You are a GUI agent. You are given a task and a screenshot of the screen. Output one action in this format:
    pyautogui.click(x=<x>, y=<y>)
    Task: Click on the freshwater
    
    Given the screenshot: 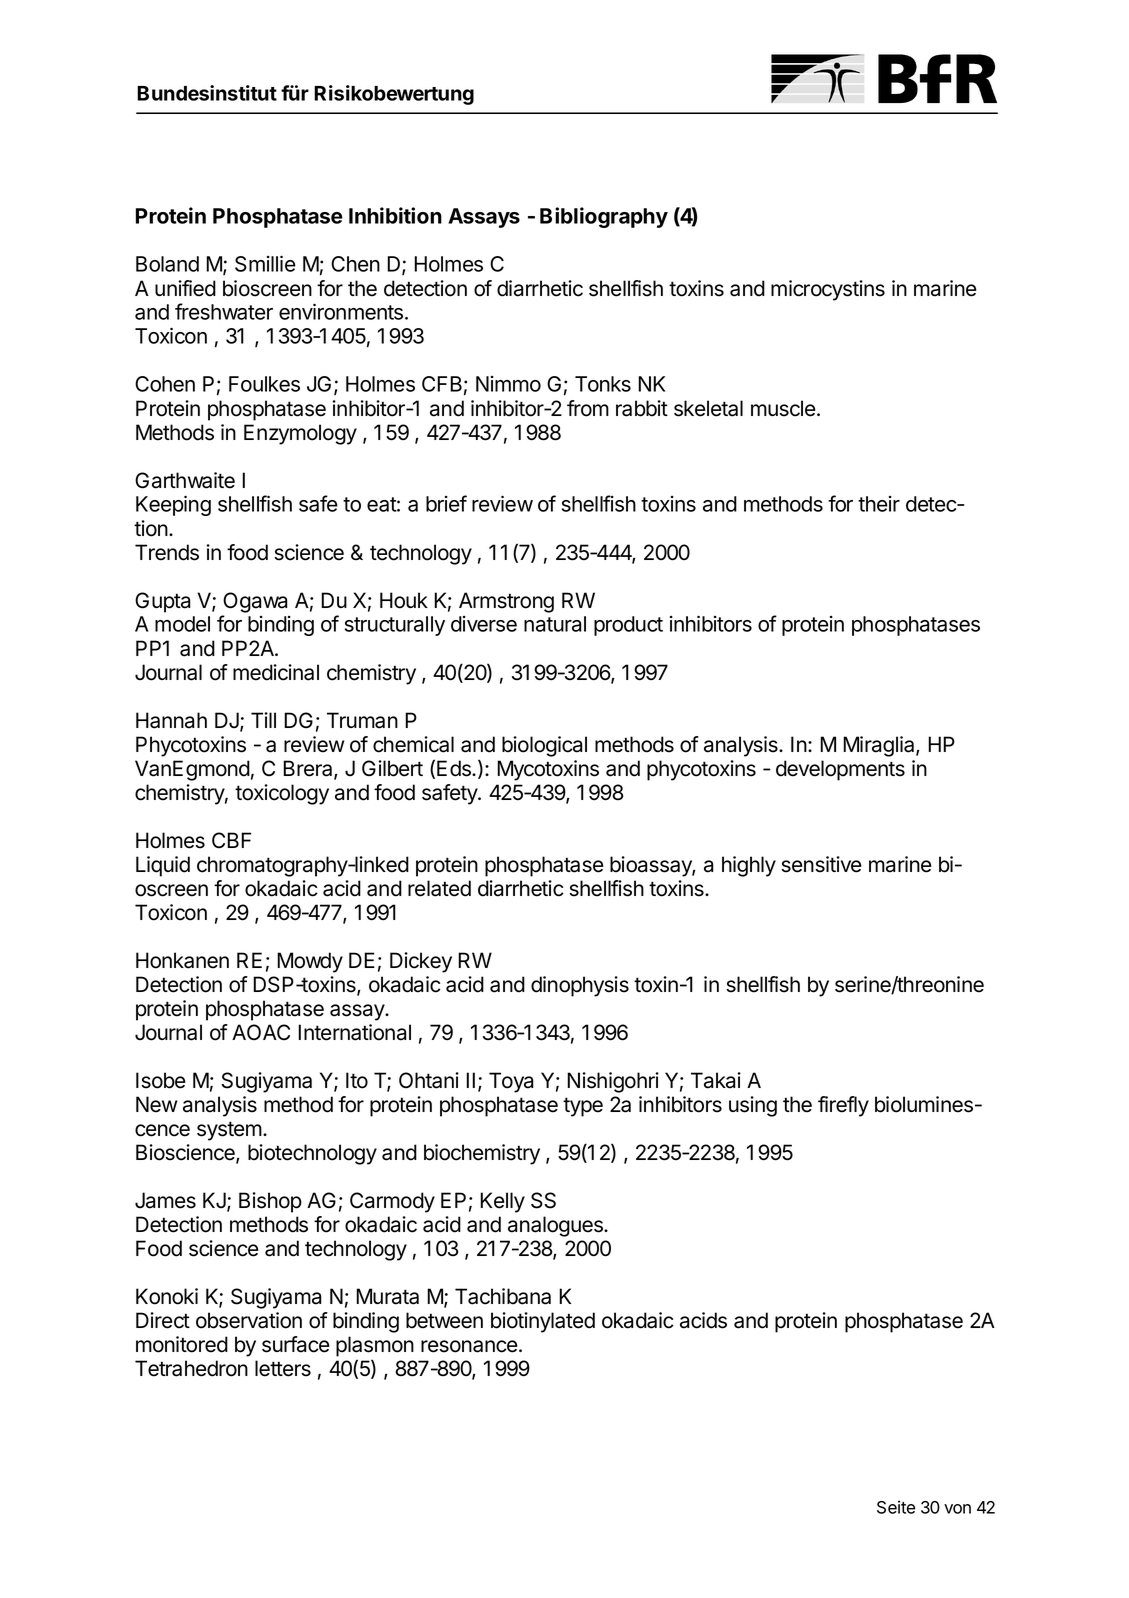 What is the action you would take?
    pyautogui.click(x=224, y=311)
